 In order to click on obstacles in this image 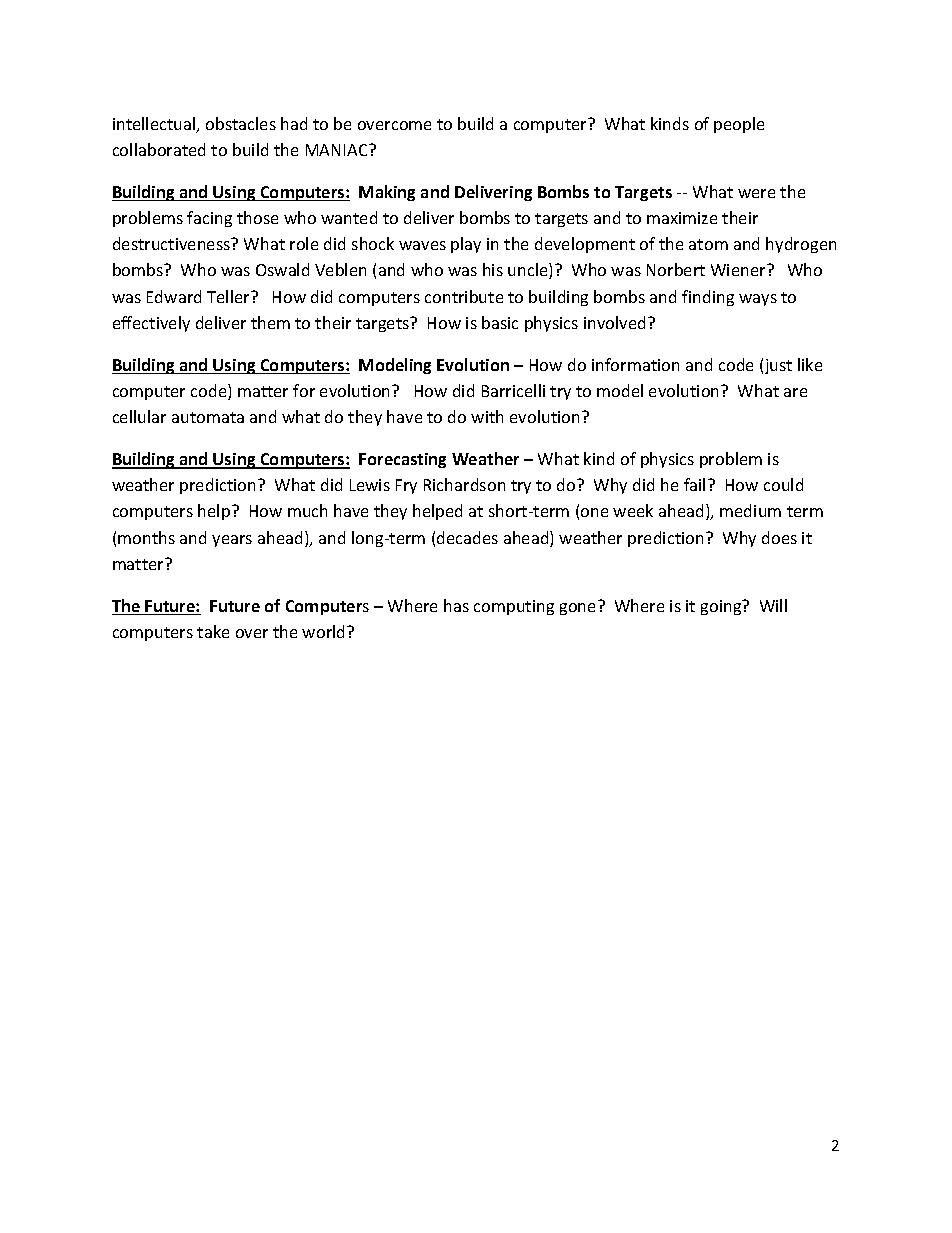, I will do `click(241, 123)`.
